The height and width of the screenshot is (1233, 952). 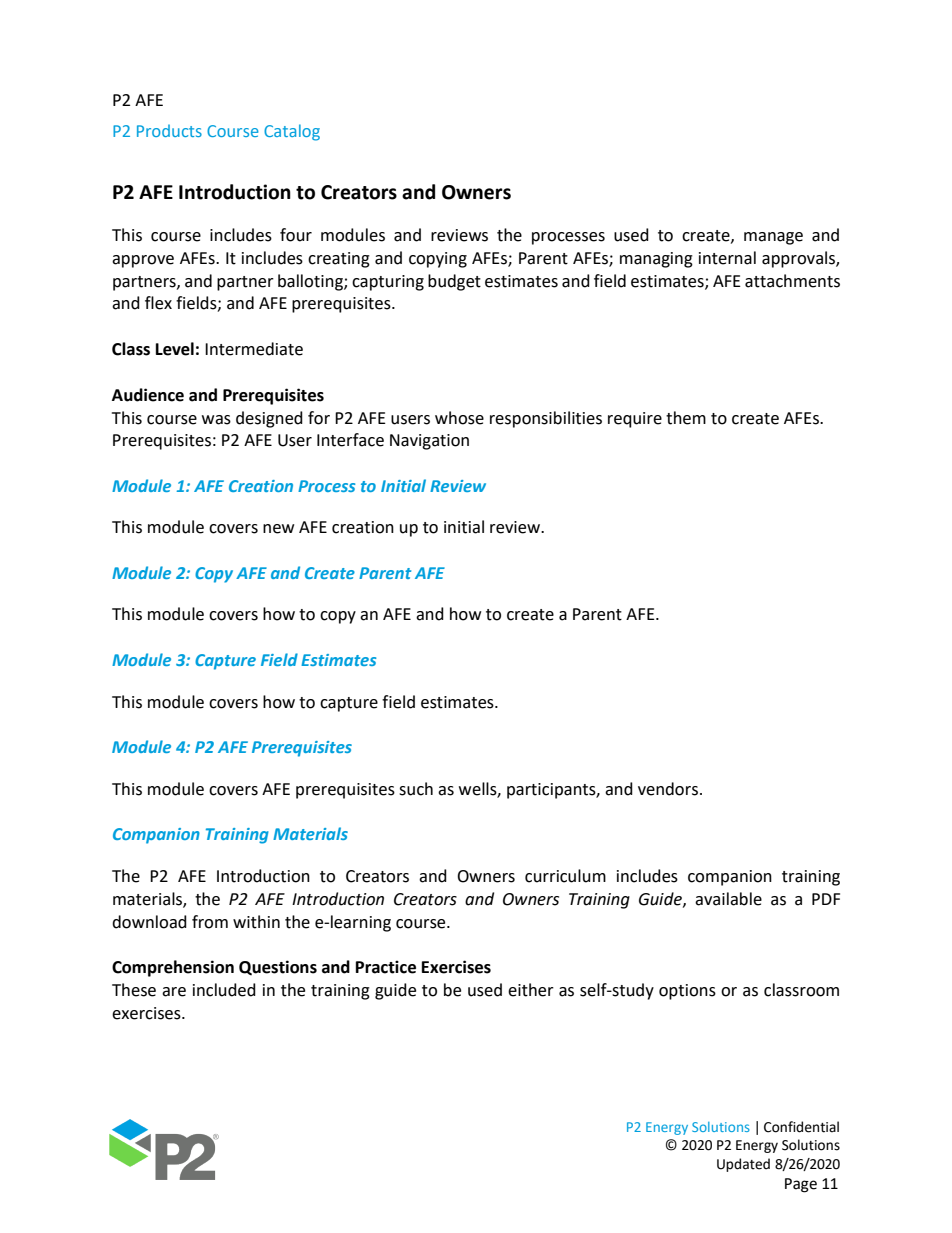 I want to click on was, so click(x=216, y=420).
